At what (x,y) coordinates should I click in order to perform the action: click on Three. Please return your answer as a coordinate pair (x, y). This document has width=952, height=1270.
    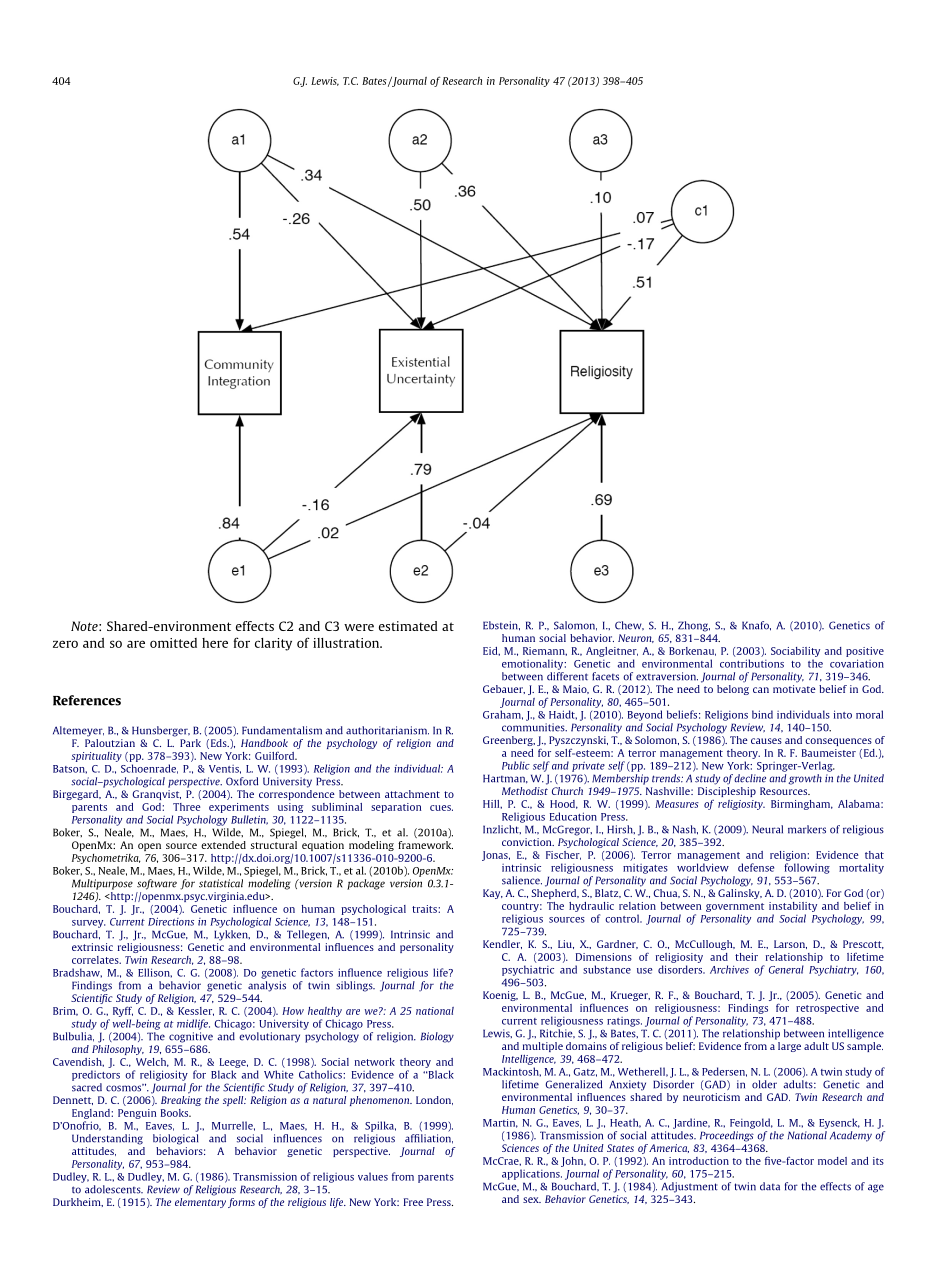
    Looking at the image, I should click on (186, 807).
